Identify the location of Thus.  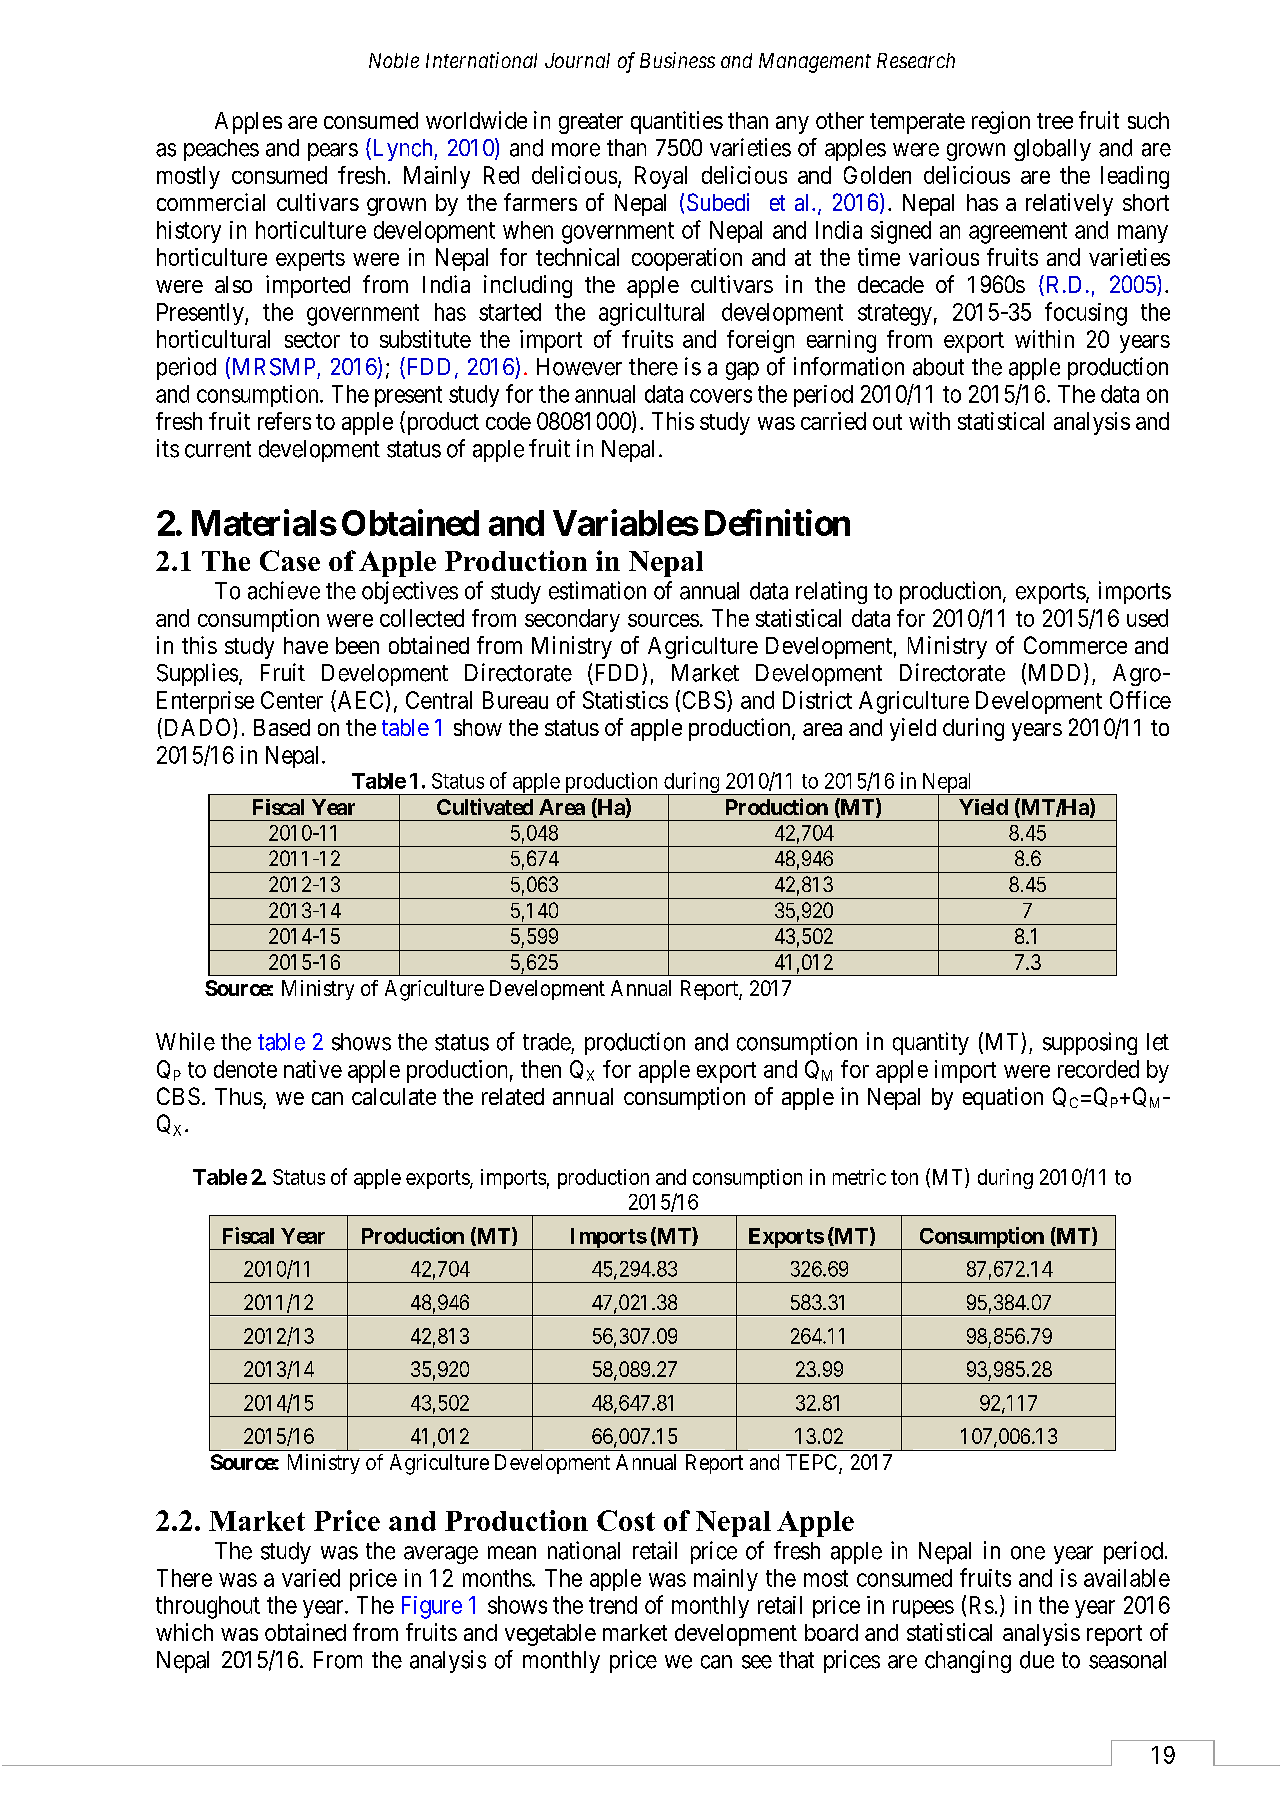
(239, 1096).
